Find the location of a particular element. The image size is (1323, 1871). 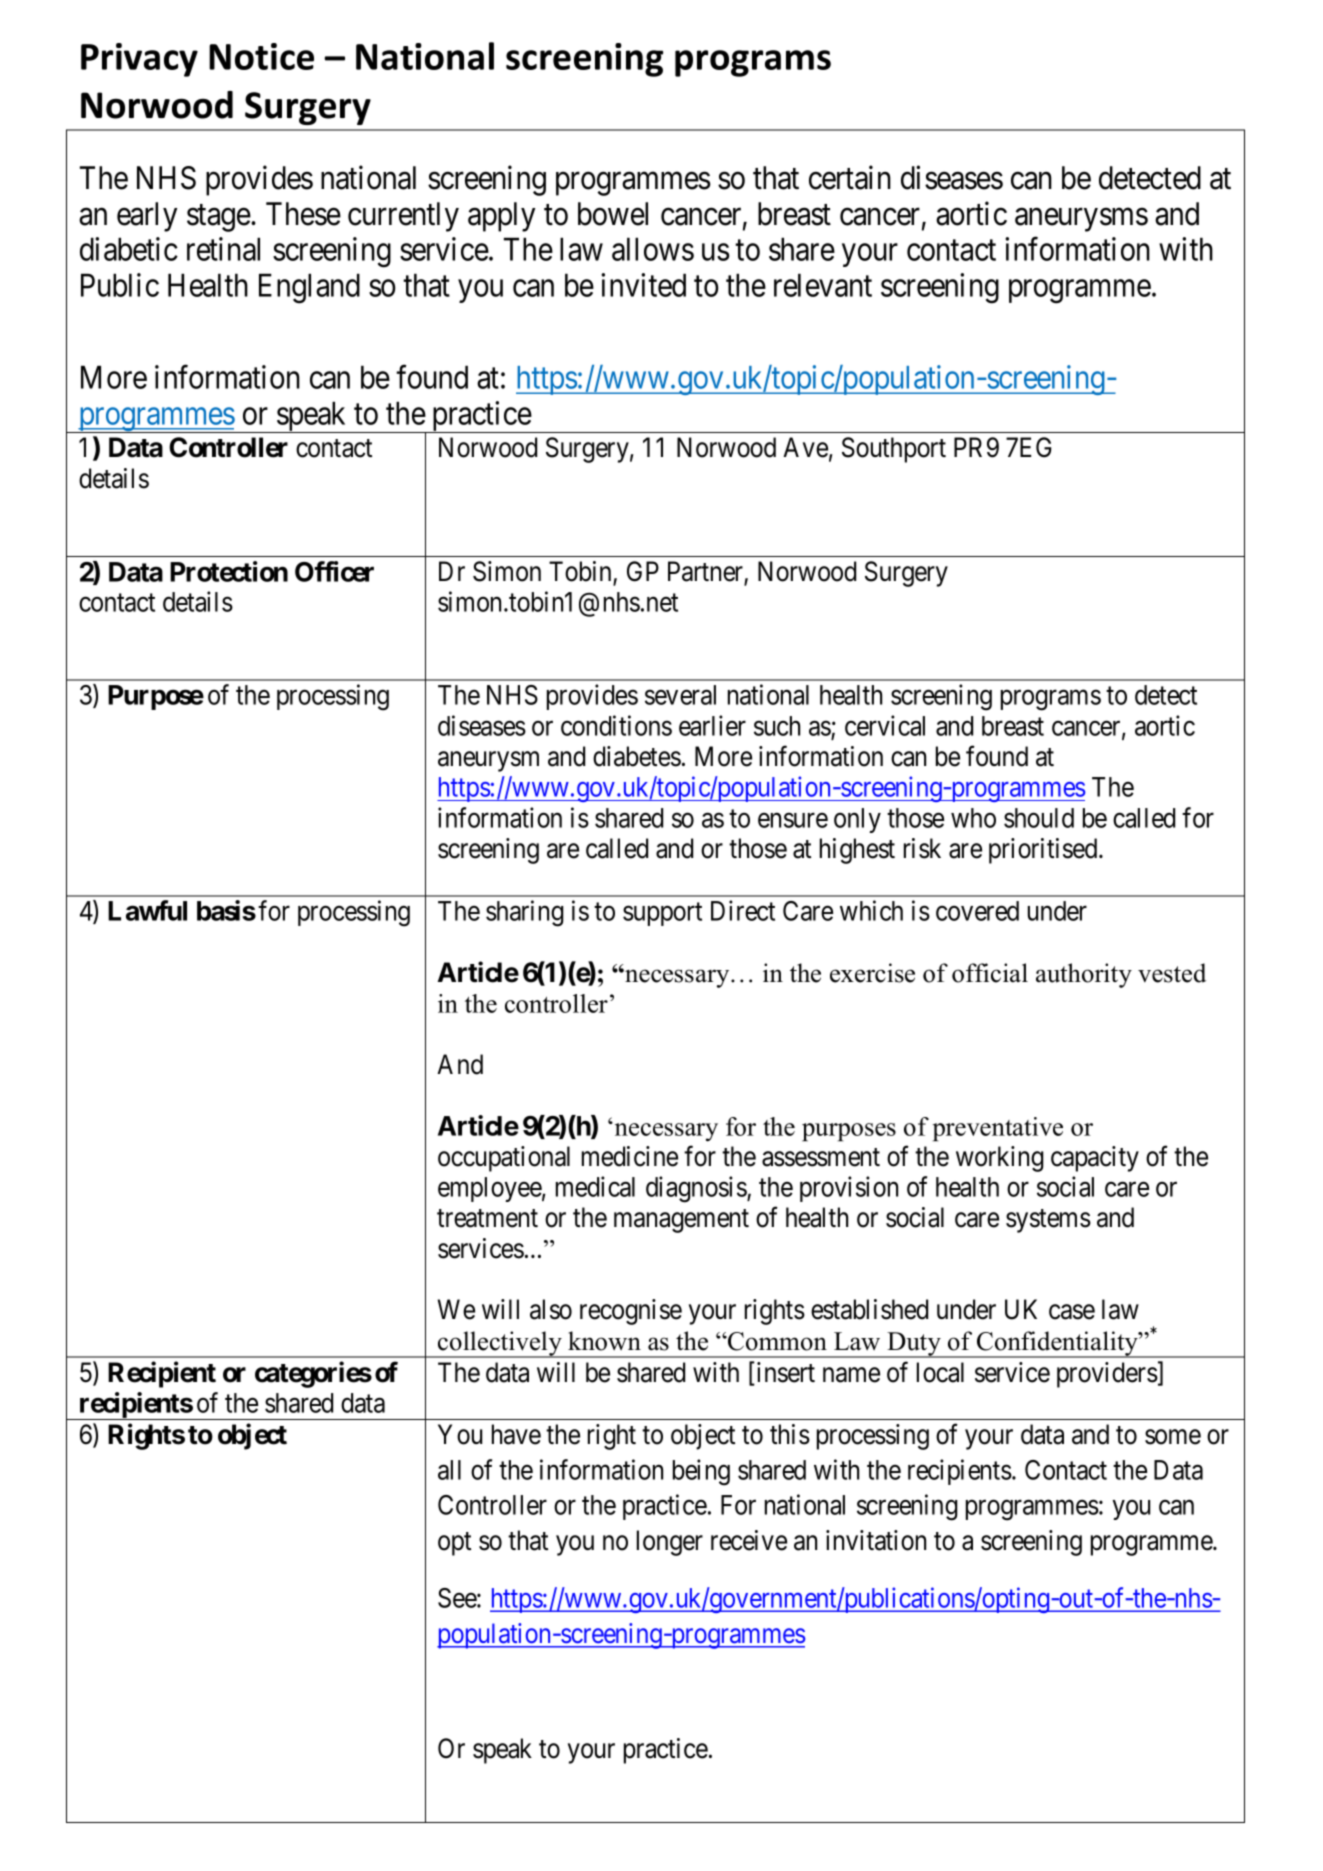

certain is located at coordinates (850, 178).
